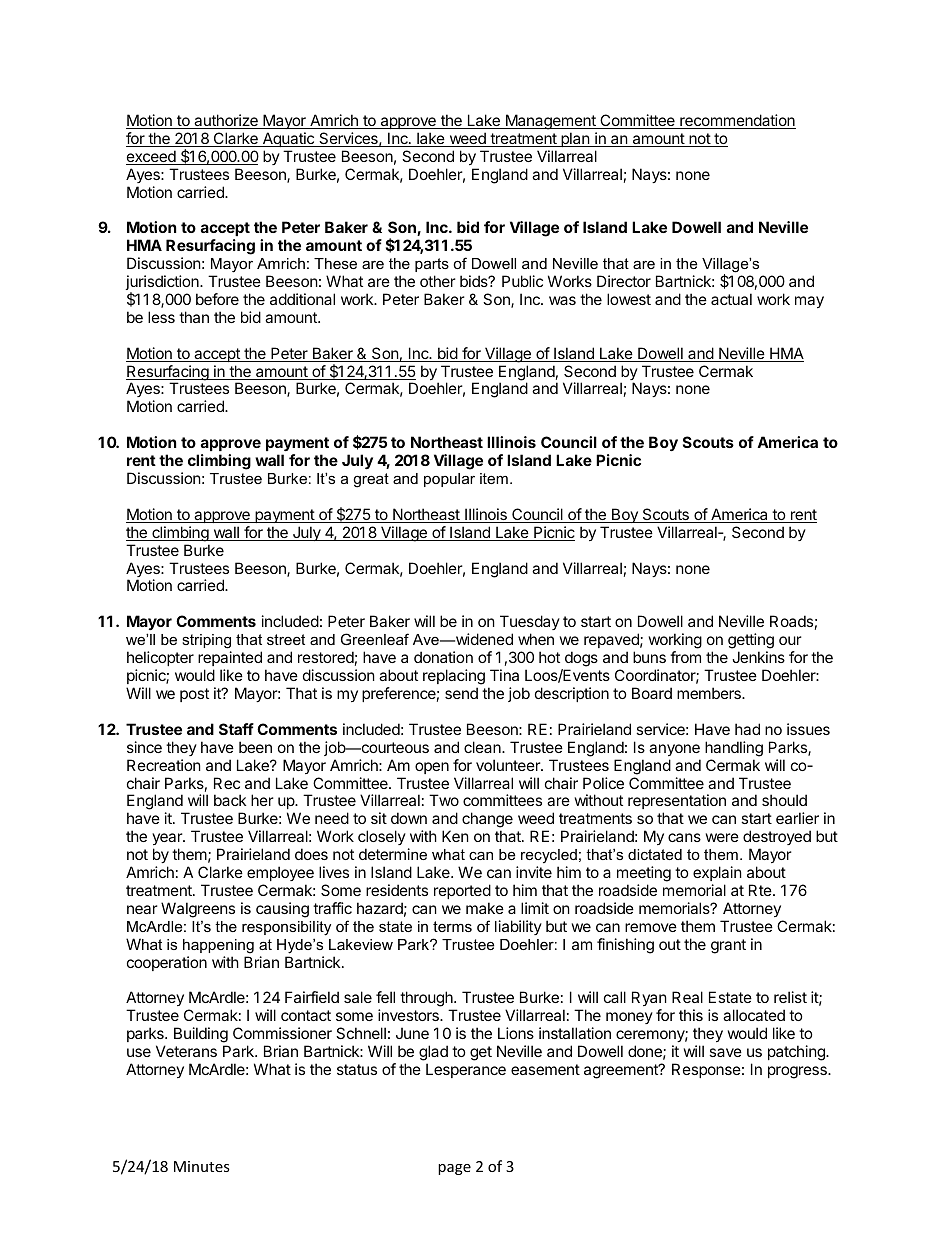 This image has height=1233, width=952. What do you see at coordinates (737, 121) in the image?
I see `recommendation` at bounding box center [737, 121].
